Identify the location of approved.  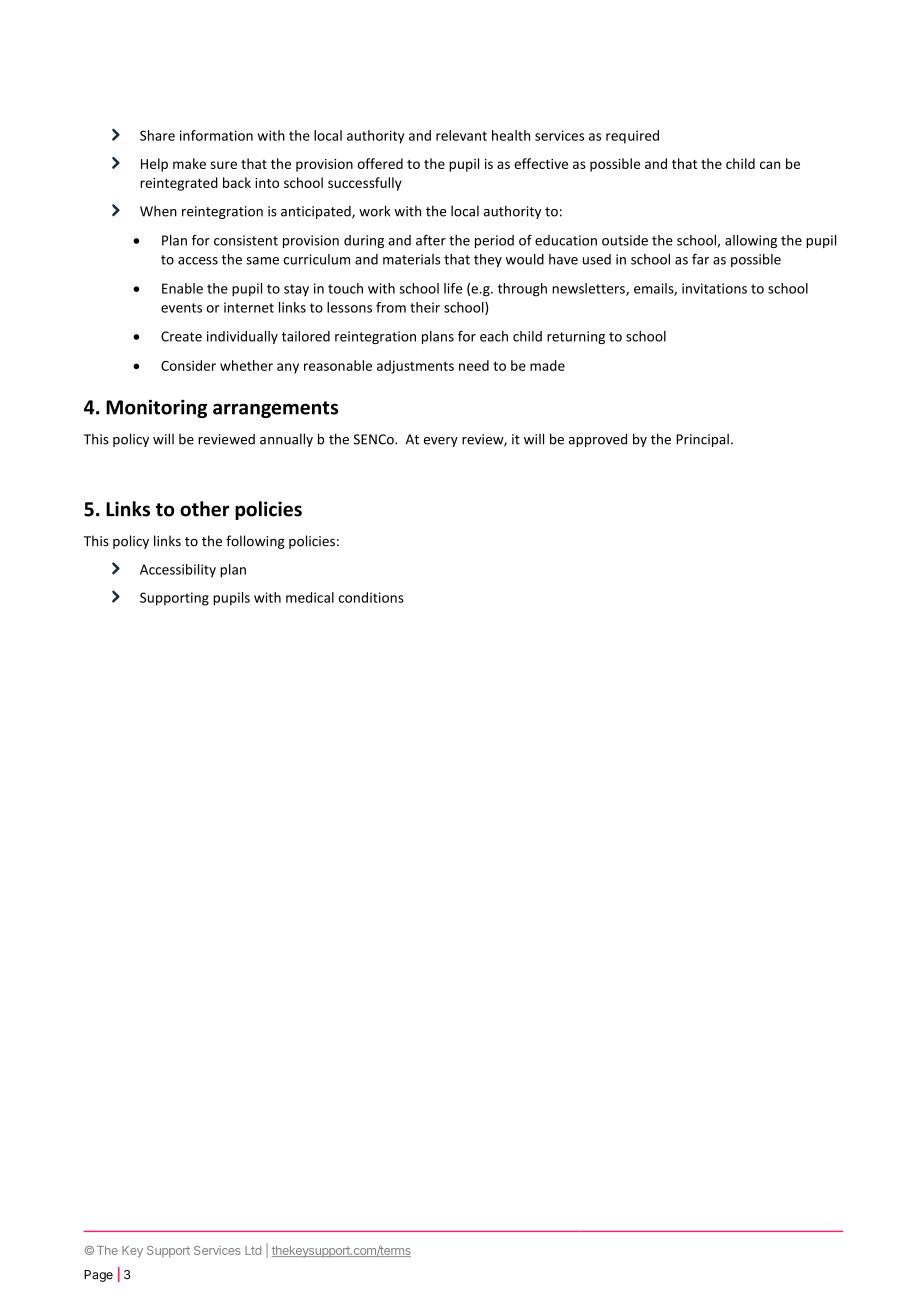
(598, 440).
